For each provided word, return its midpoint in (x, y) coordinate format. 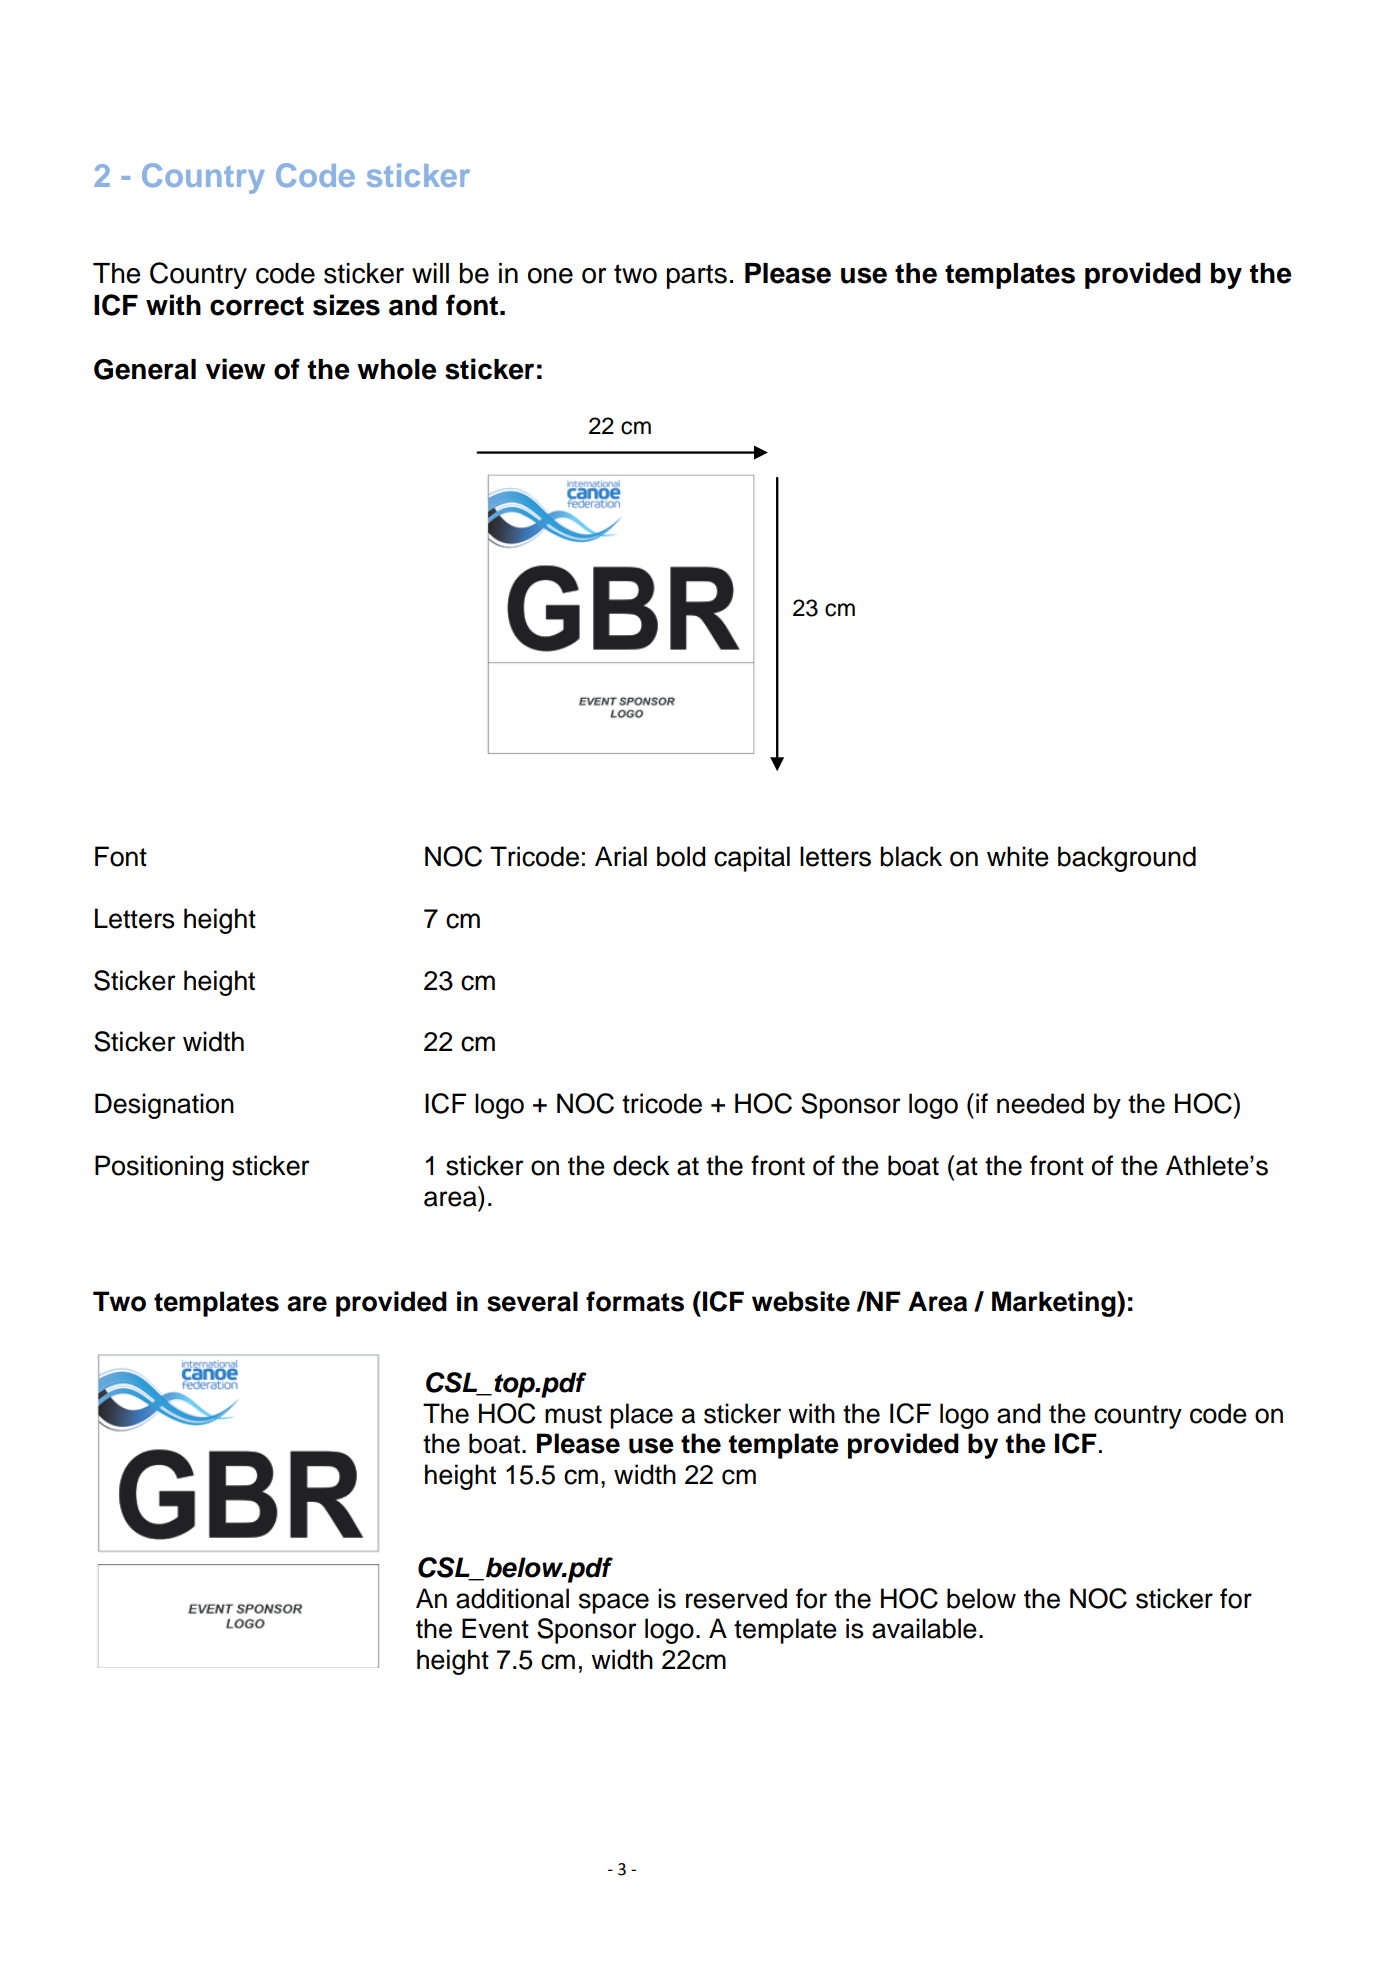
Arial (621, 856)
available (924, 1628)
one (550, 276)
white (1018, 856)
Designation (164, 1106)
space (614, 1603)
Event (495, 1628)
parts (697, 276)
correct (257, 306)
